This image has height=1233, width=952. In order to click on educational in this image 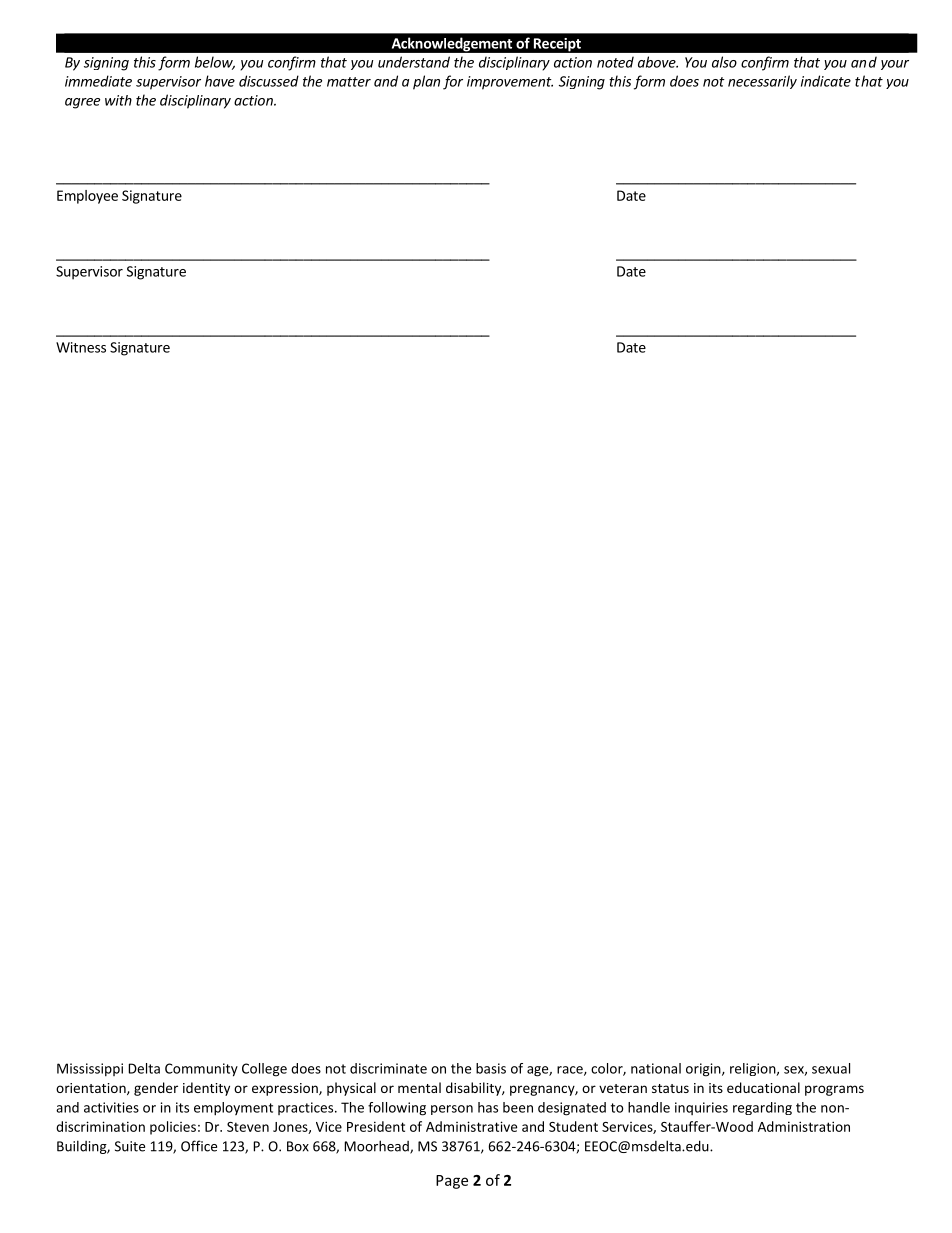, I will do `click(763, 1087)`.
